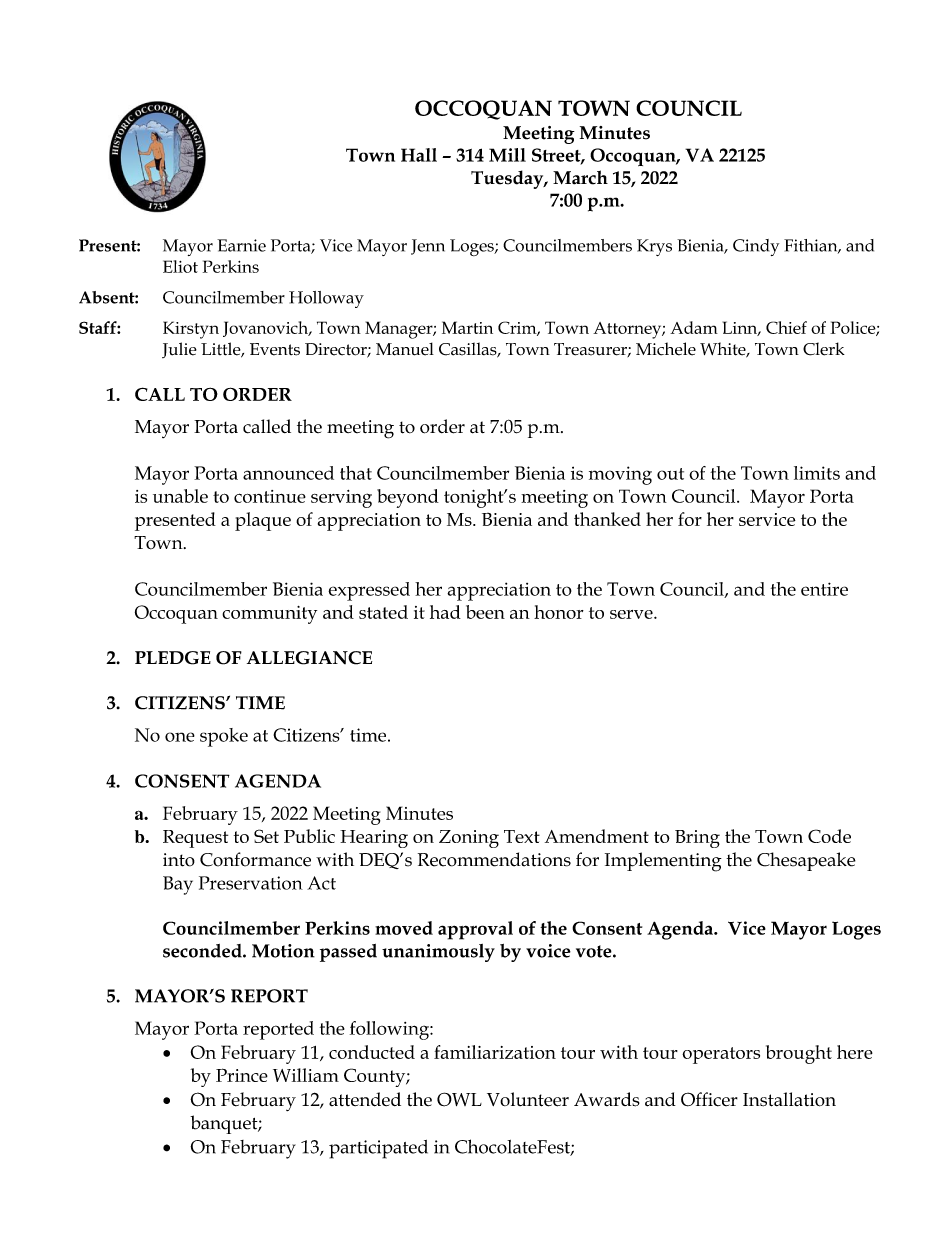 The height and width of the screenshot is (1233, 952). Describe the element at coordinates (522, 836) in the screenshot. I see `Text` at that location.
